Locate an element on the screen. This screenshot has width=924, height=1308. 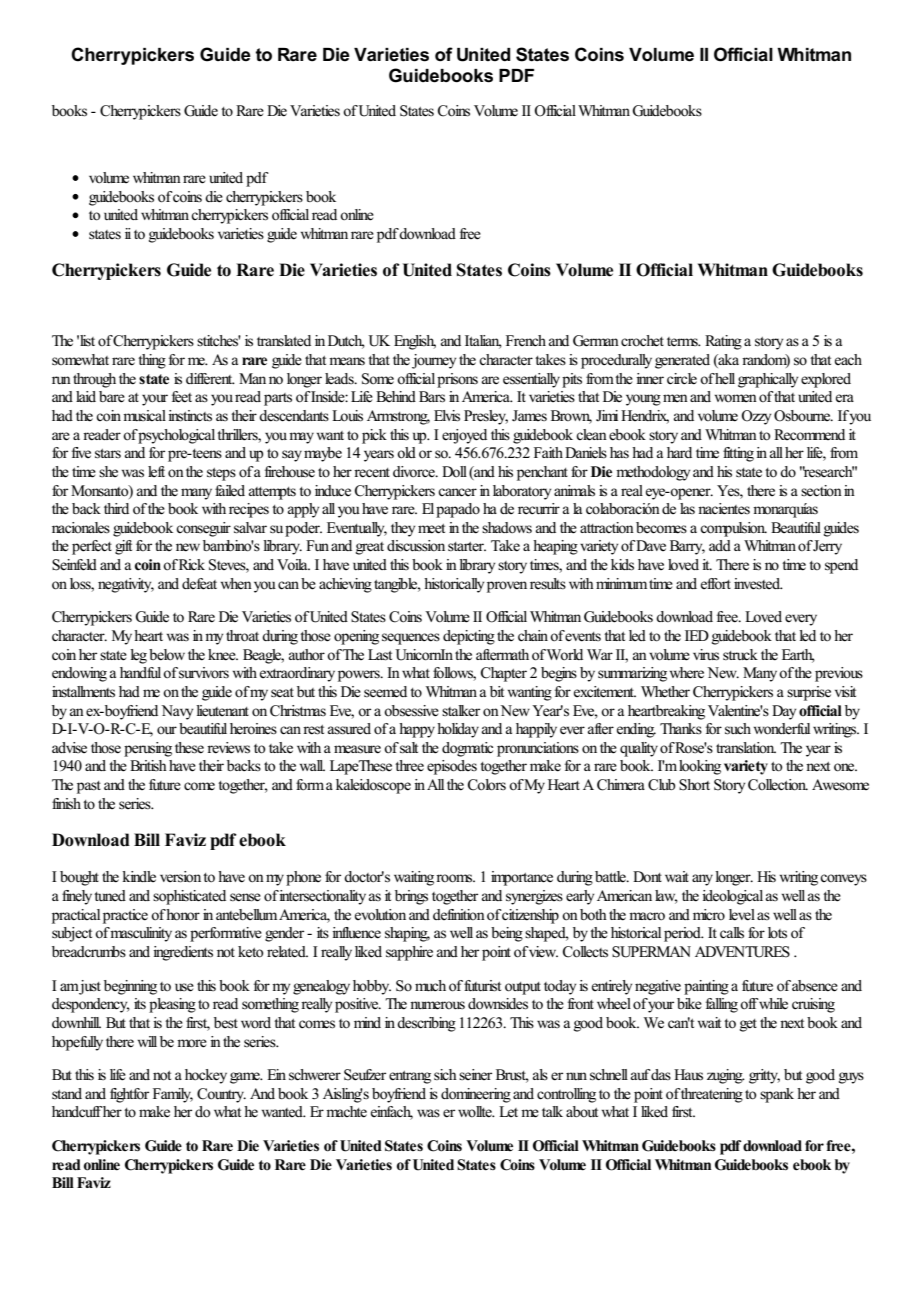
starter is located at coordinates (467, 547).
